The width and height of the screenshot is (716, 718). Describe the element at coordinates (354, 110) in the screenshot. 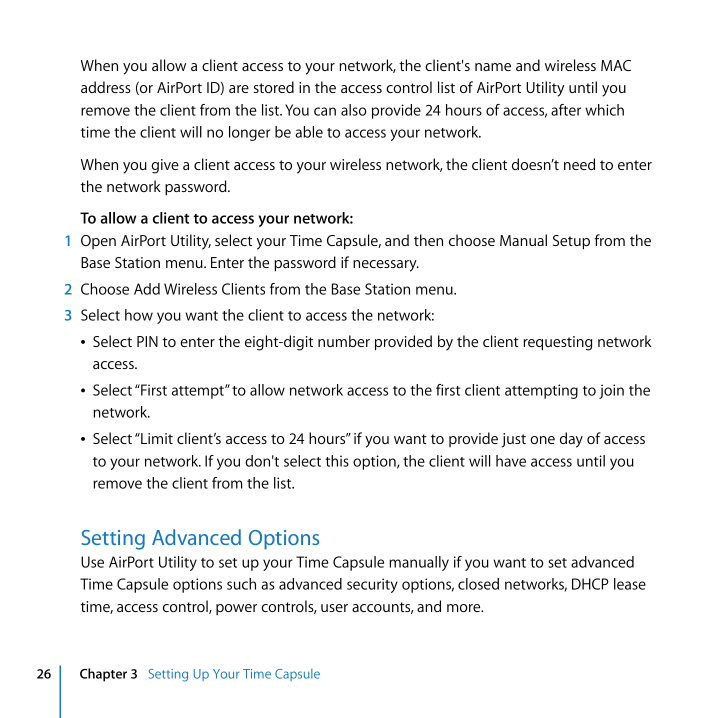

I see `also` at that location.
